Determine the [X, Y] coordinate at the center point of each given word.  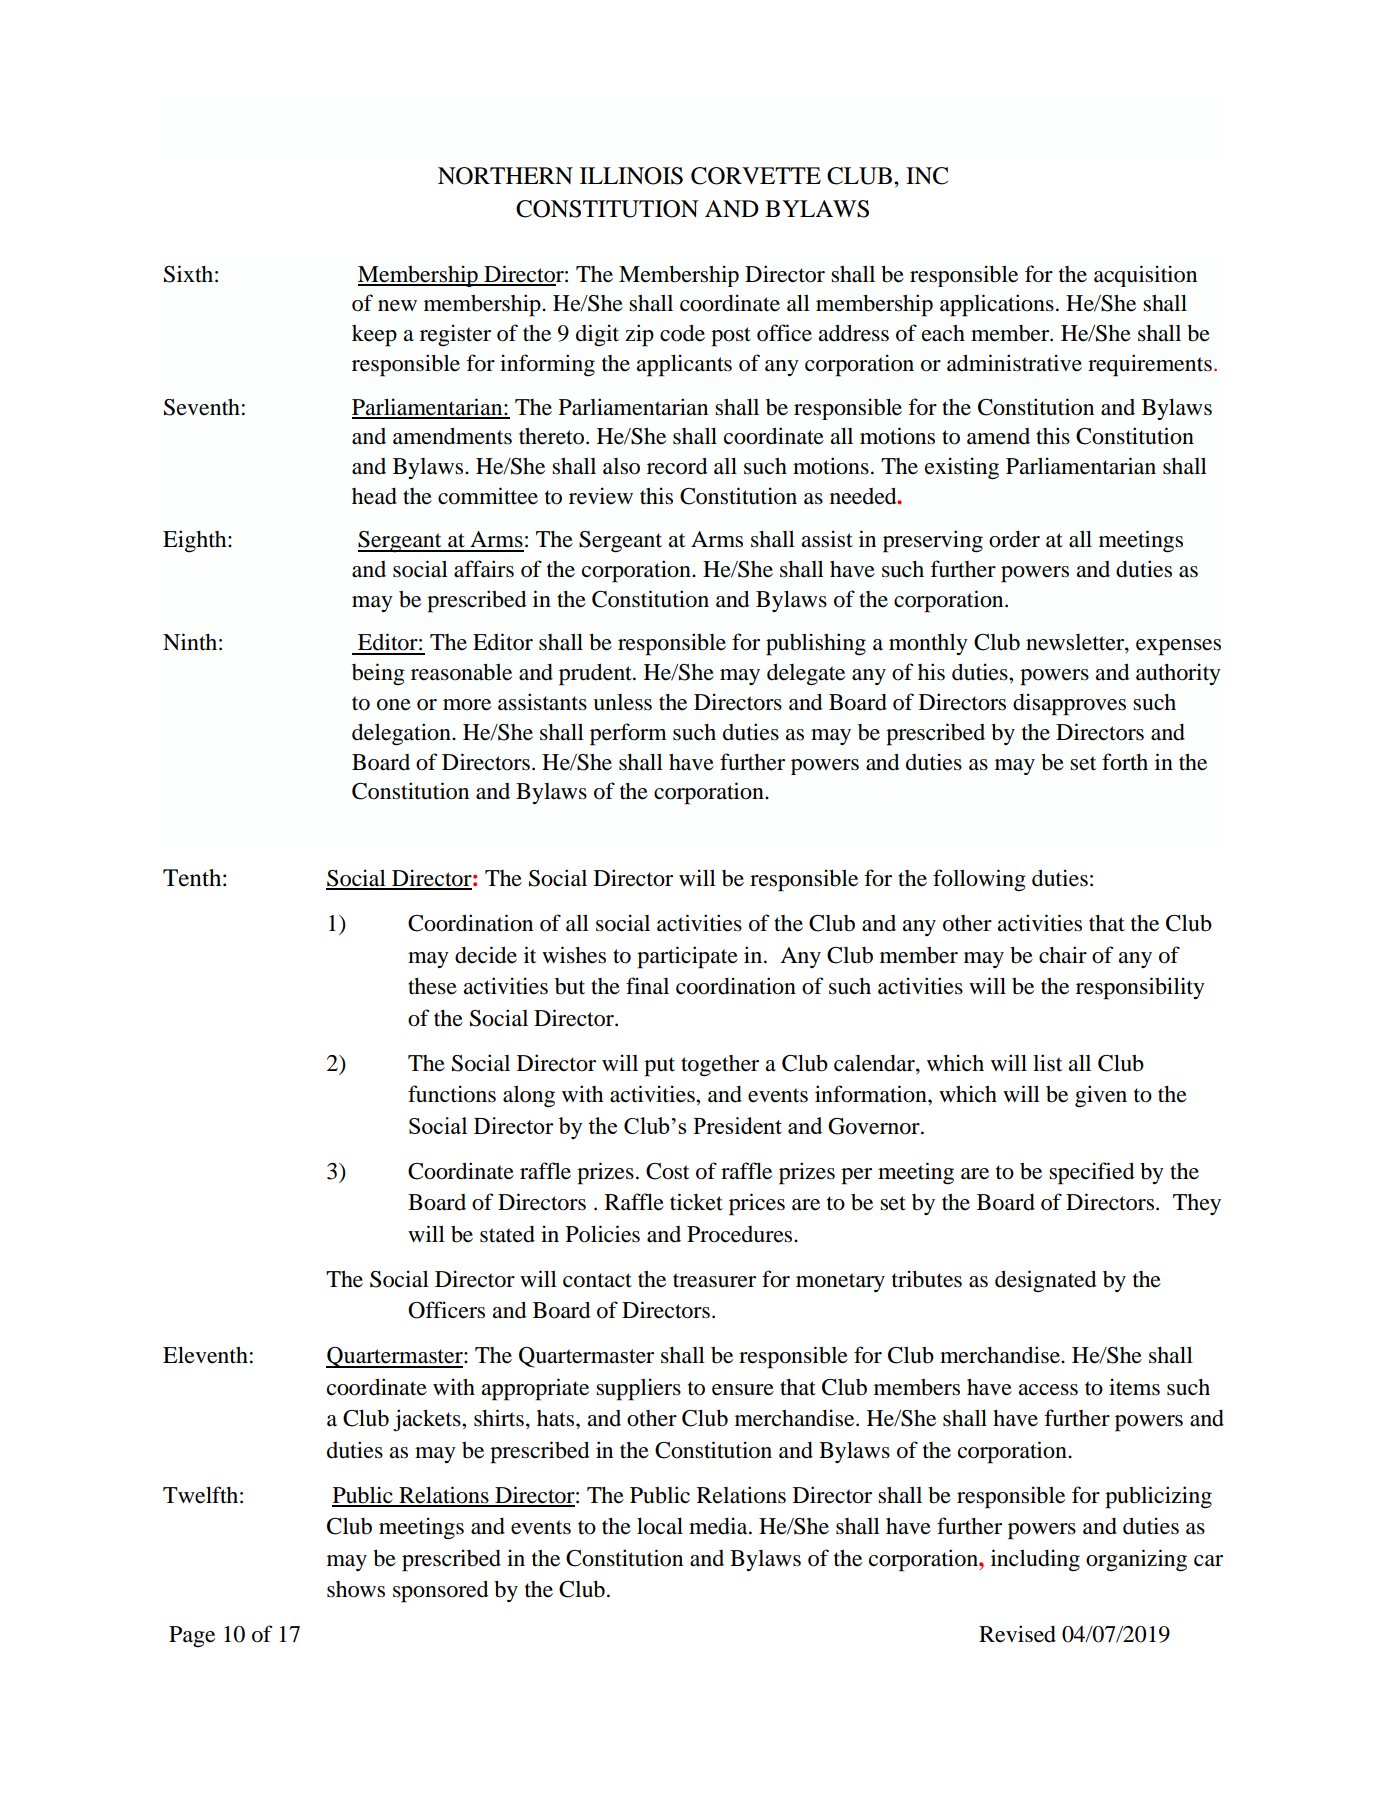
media [719, 1526]
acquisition [1145, 276]
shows [356, 1589]
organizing [1136, 1560]
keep [374, 336]
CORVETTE [756, 176]
